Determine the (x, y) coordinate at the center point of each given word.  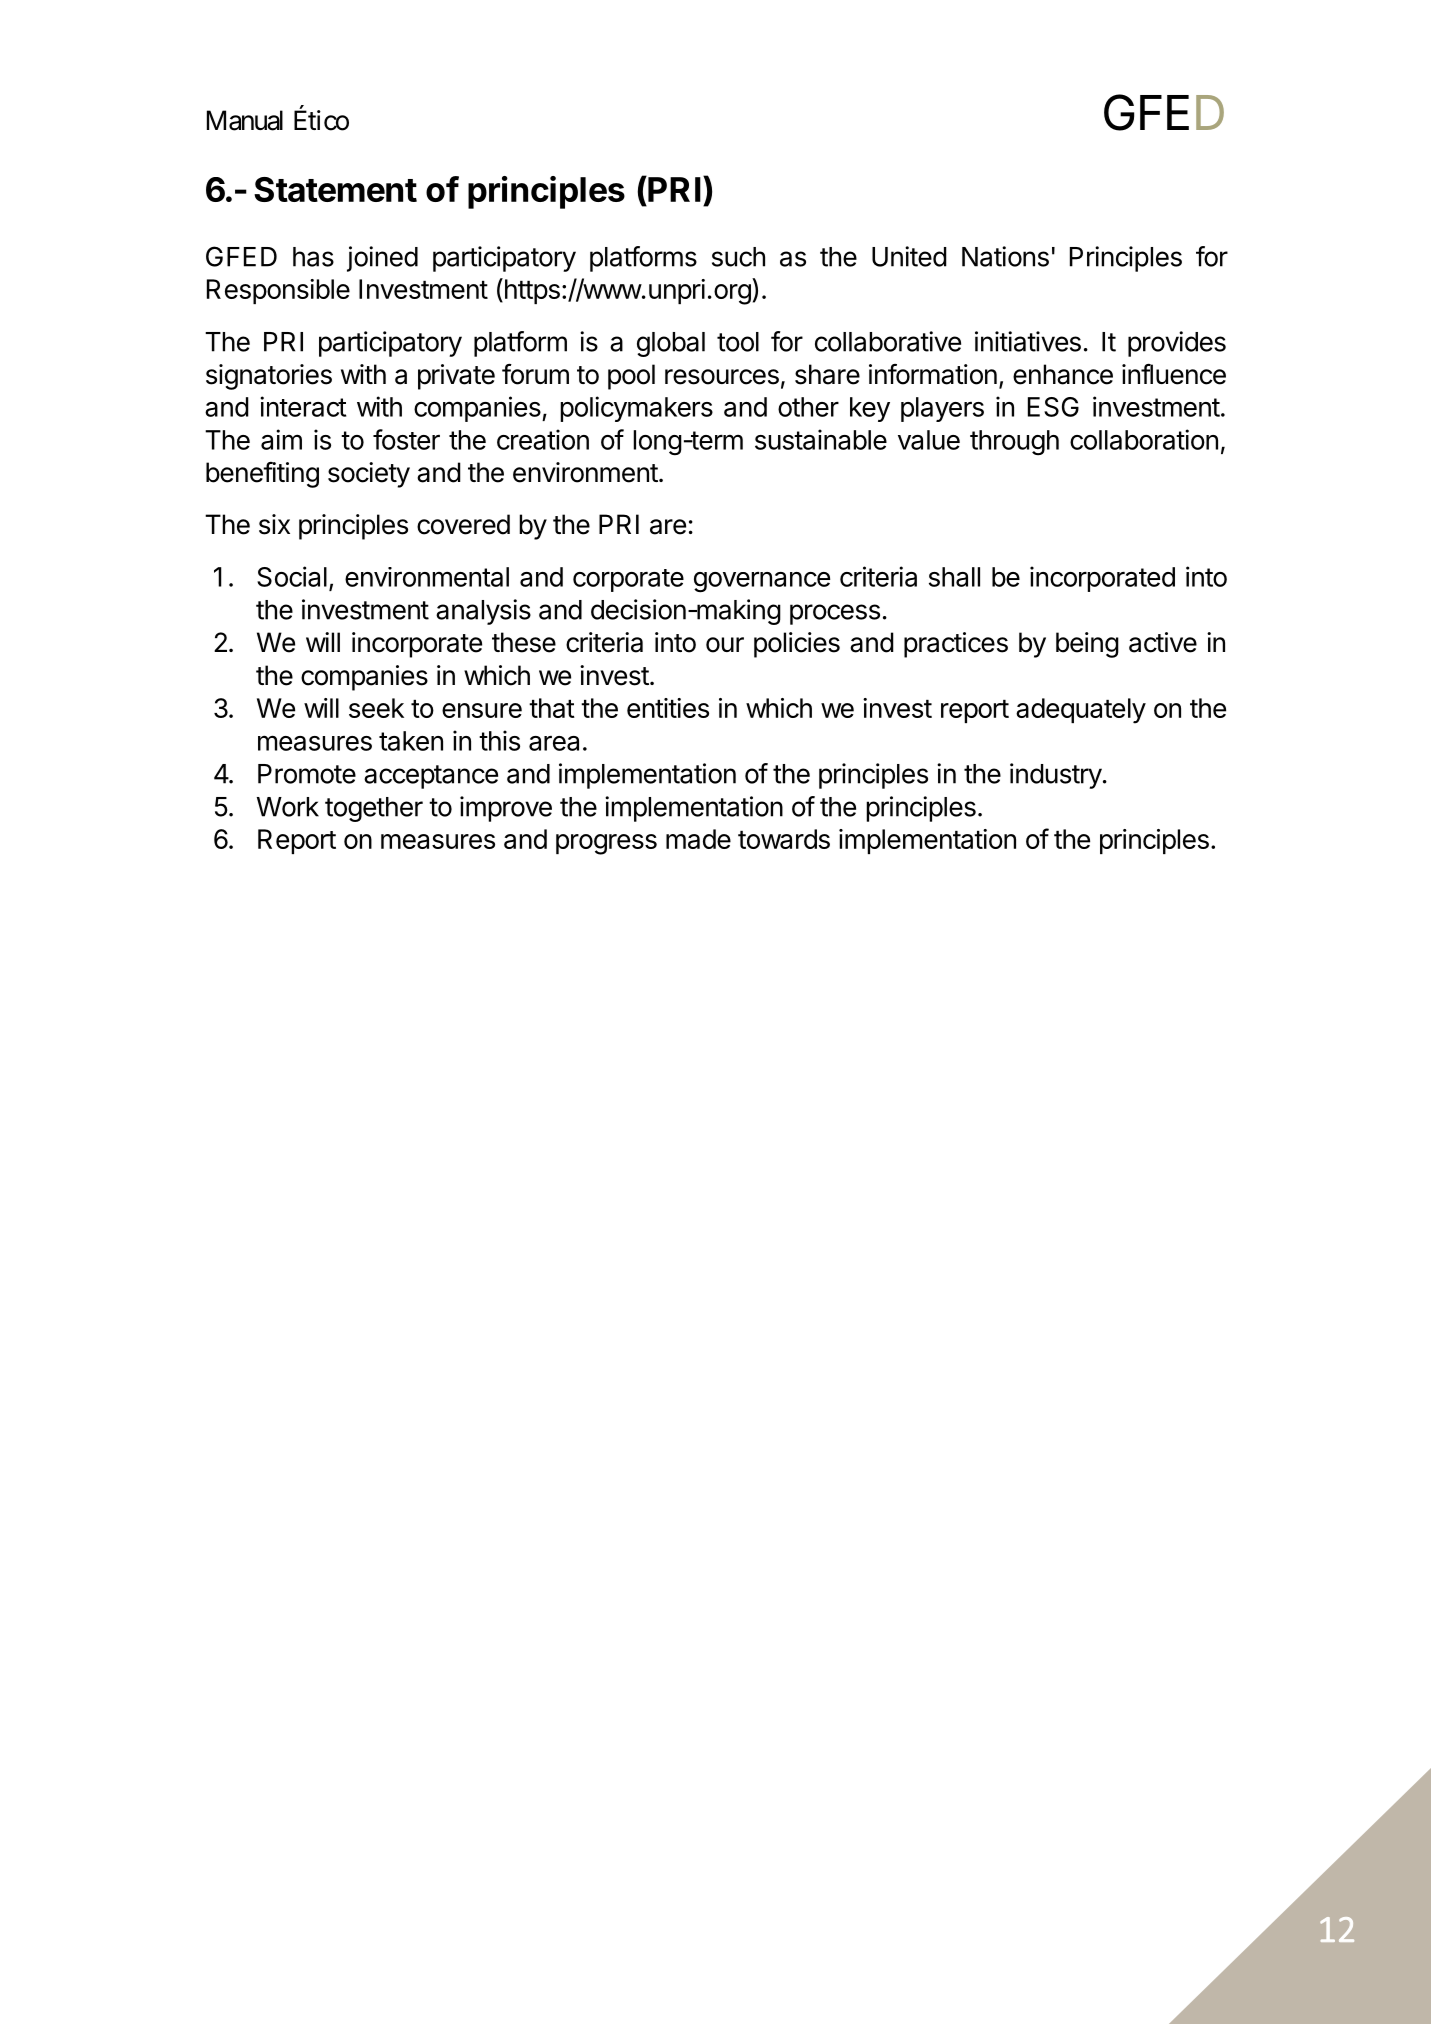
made (698, 839)
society (369, 475)
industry (1056, 776)
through (1014, 442)
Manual (245, 120)
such (738, 257)
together (374, 809)
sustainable (821, 439)
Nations (1005, 256)
